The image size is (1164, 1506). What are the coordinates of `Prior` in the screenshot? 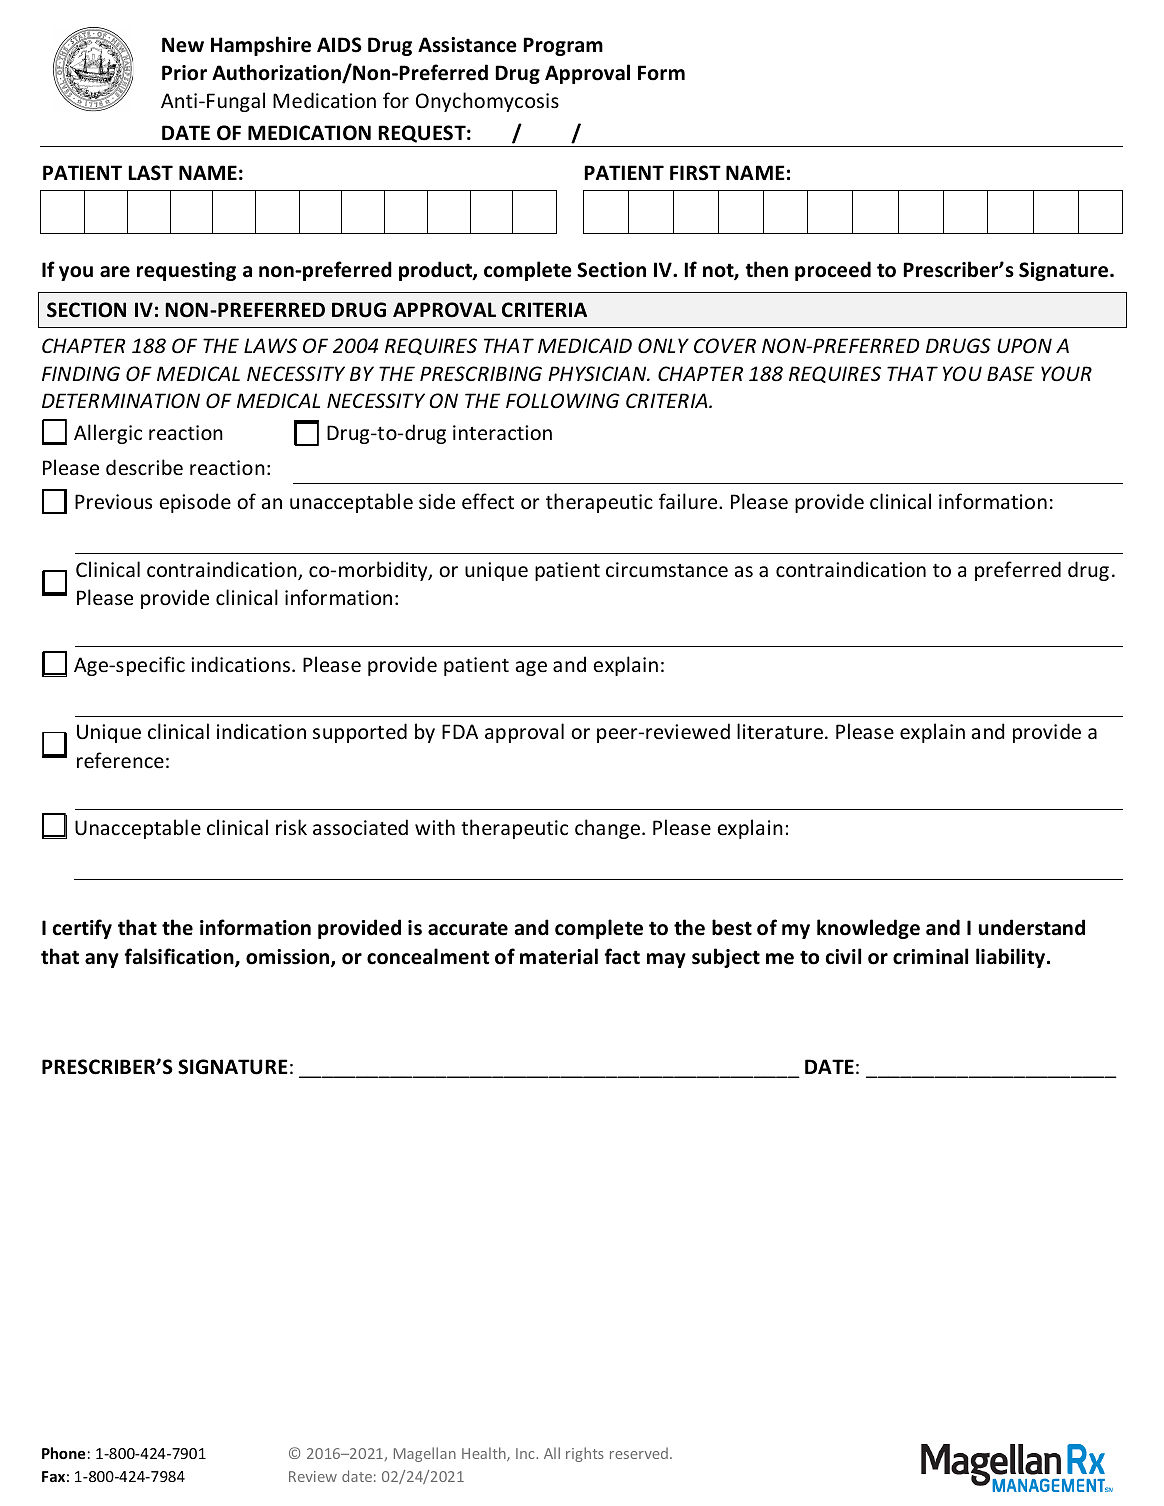 It's located at (184, 73).
